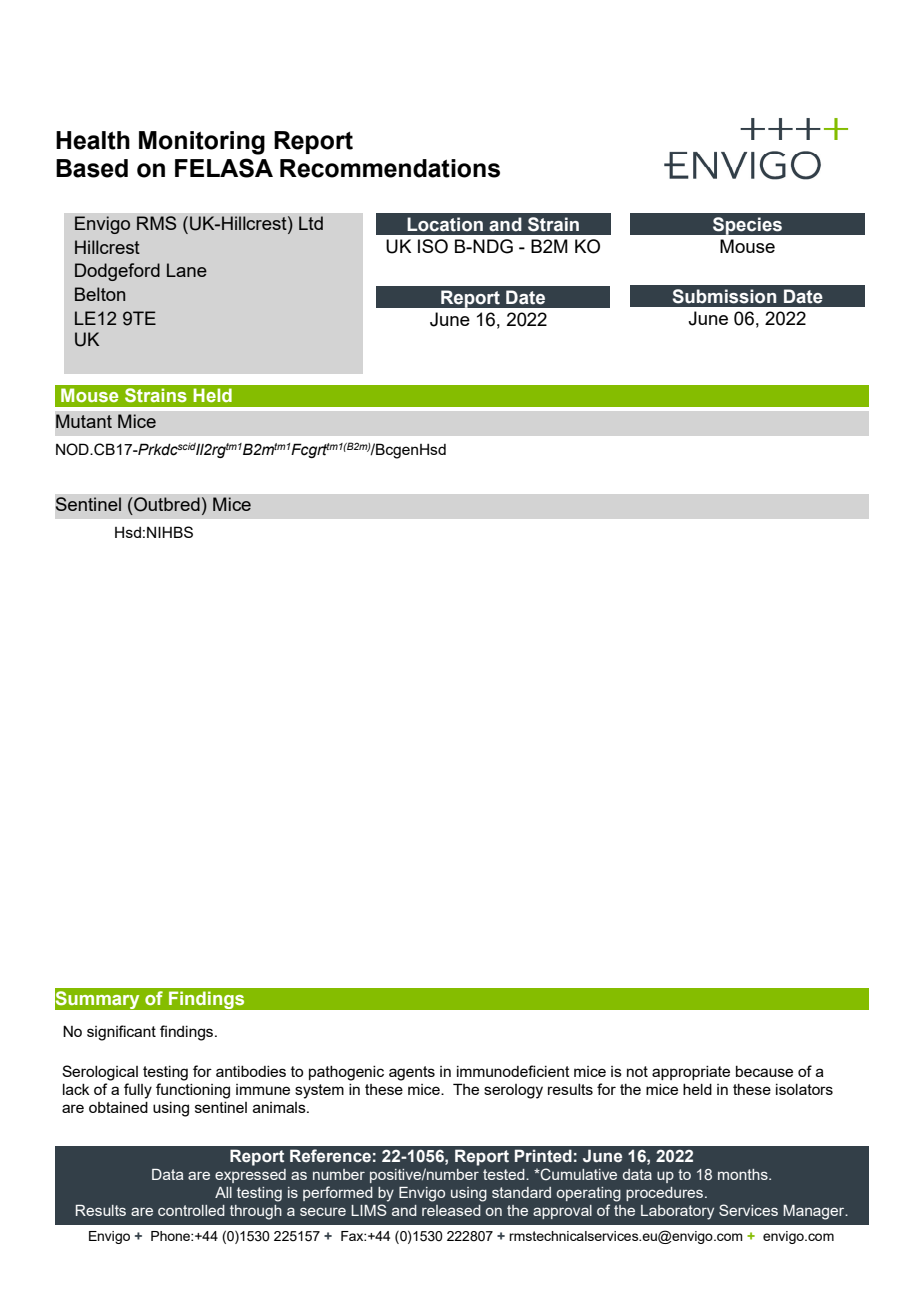  I want to click on agents, so click(412, 1073).
